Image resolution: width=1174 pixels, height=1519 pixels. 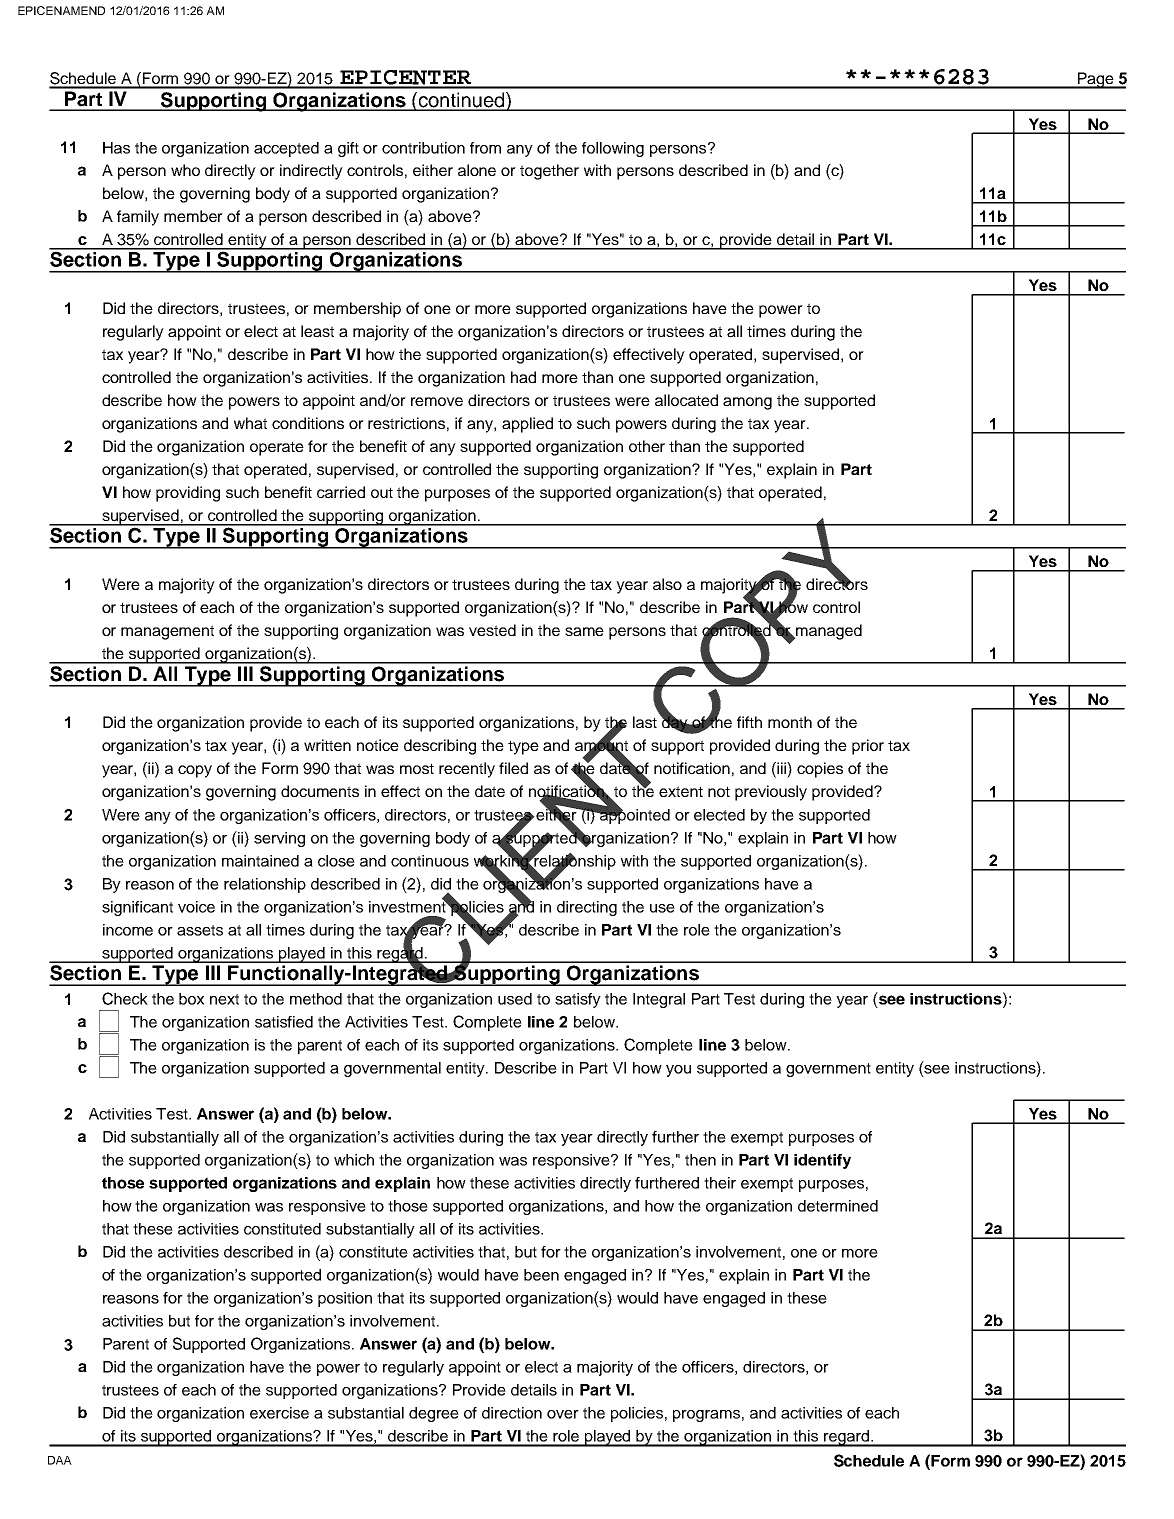 What do you see at coordinates (868, 747) in the page?
I see `prior` at bounding box center [868, 747].
